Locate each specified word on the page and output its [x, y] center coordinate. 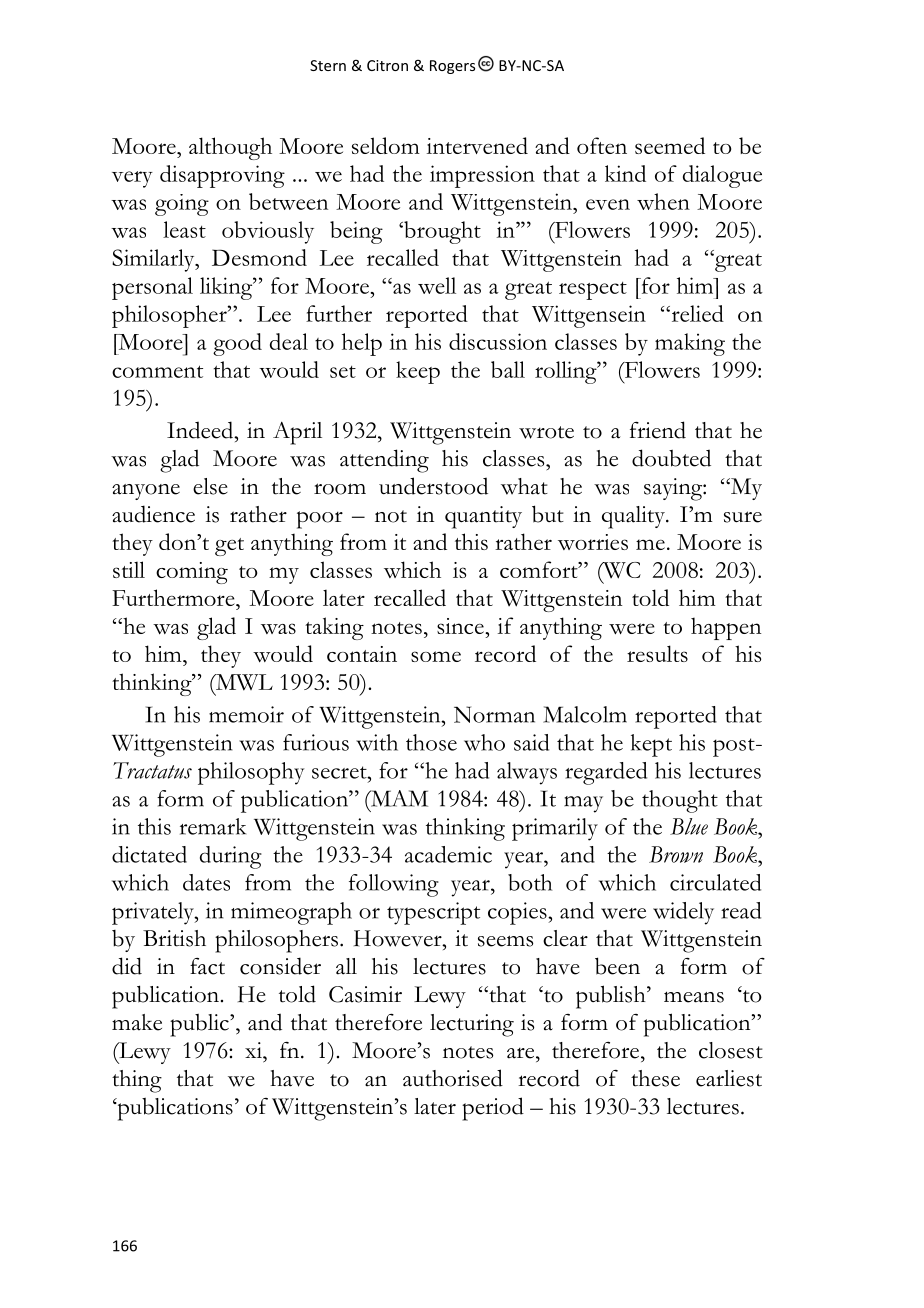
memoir [246, 714]
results [657, 653]
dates [206, 882]
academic [448, 854]
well [437, 285]
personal [152, 288]
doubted [671, 458]
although [230, 148]
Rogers [452, 67]
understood [433, 486]
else [210, 486]
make [137, 1022]
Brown [676, 854]
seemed [670, 145]
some [436, 656]
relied [696, 313]
